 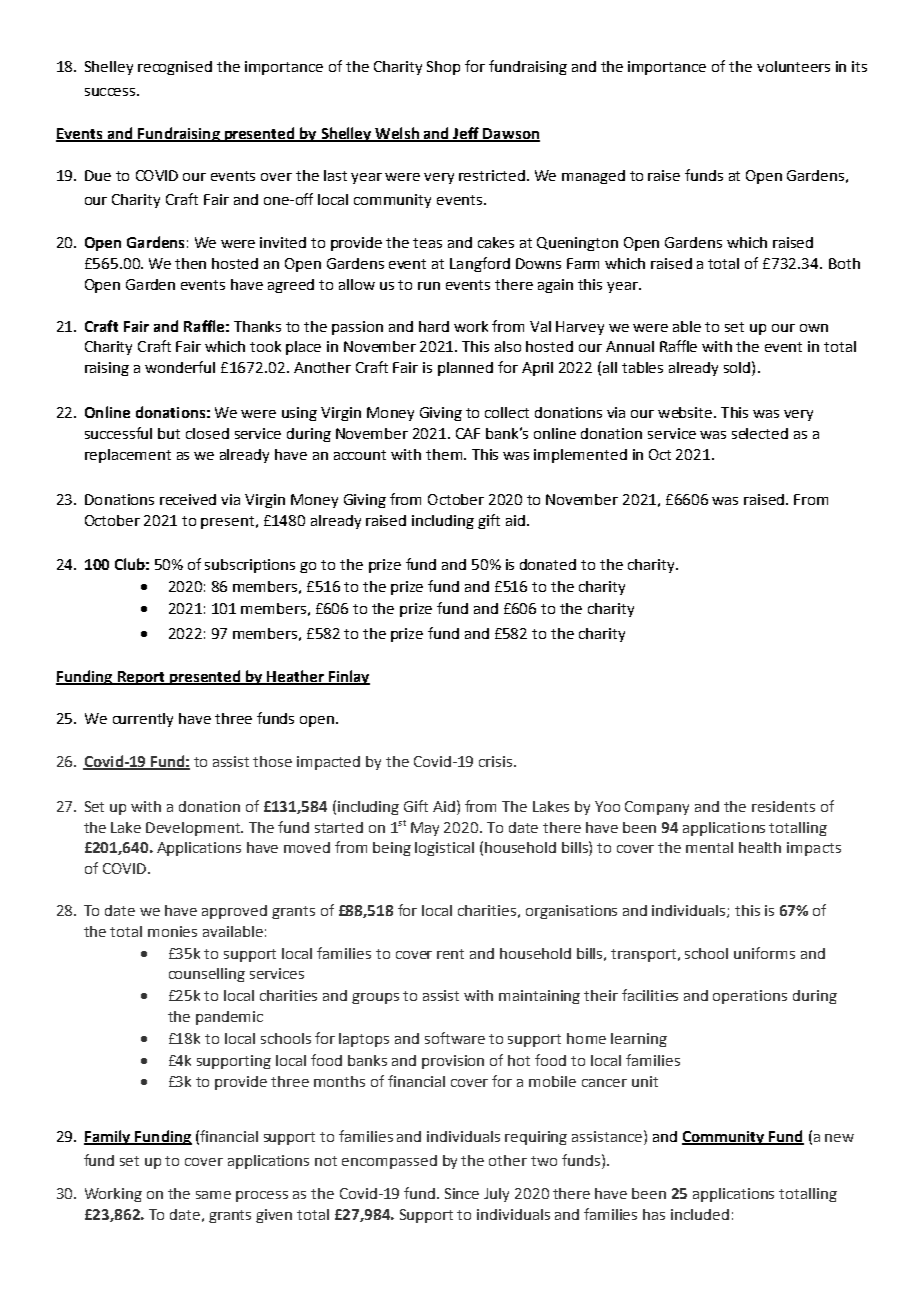 What do you see at coordinates (466, 134) in the screenshot?
I see `Jeff` at bounding box center [466, 134].
